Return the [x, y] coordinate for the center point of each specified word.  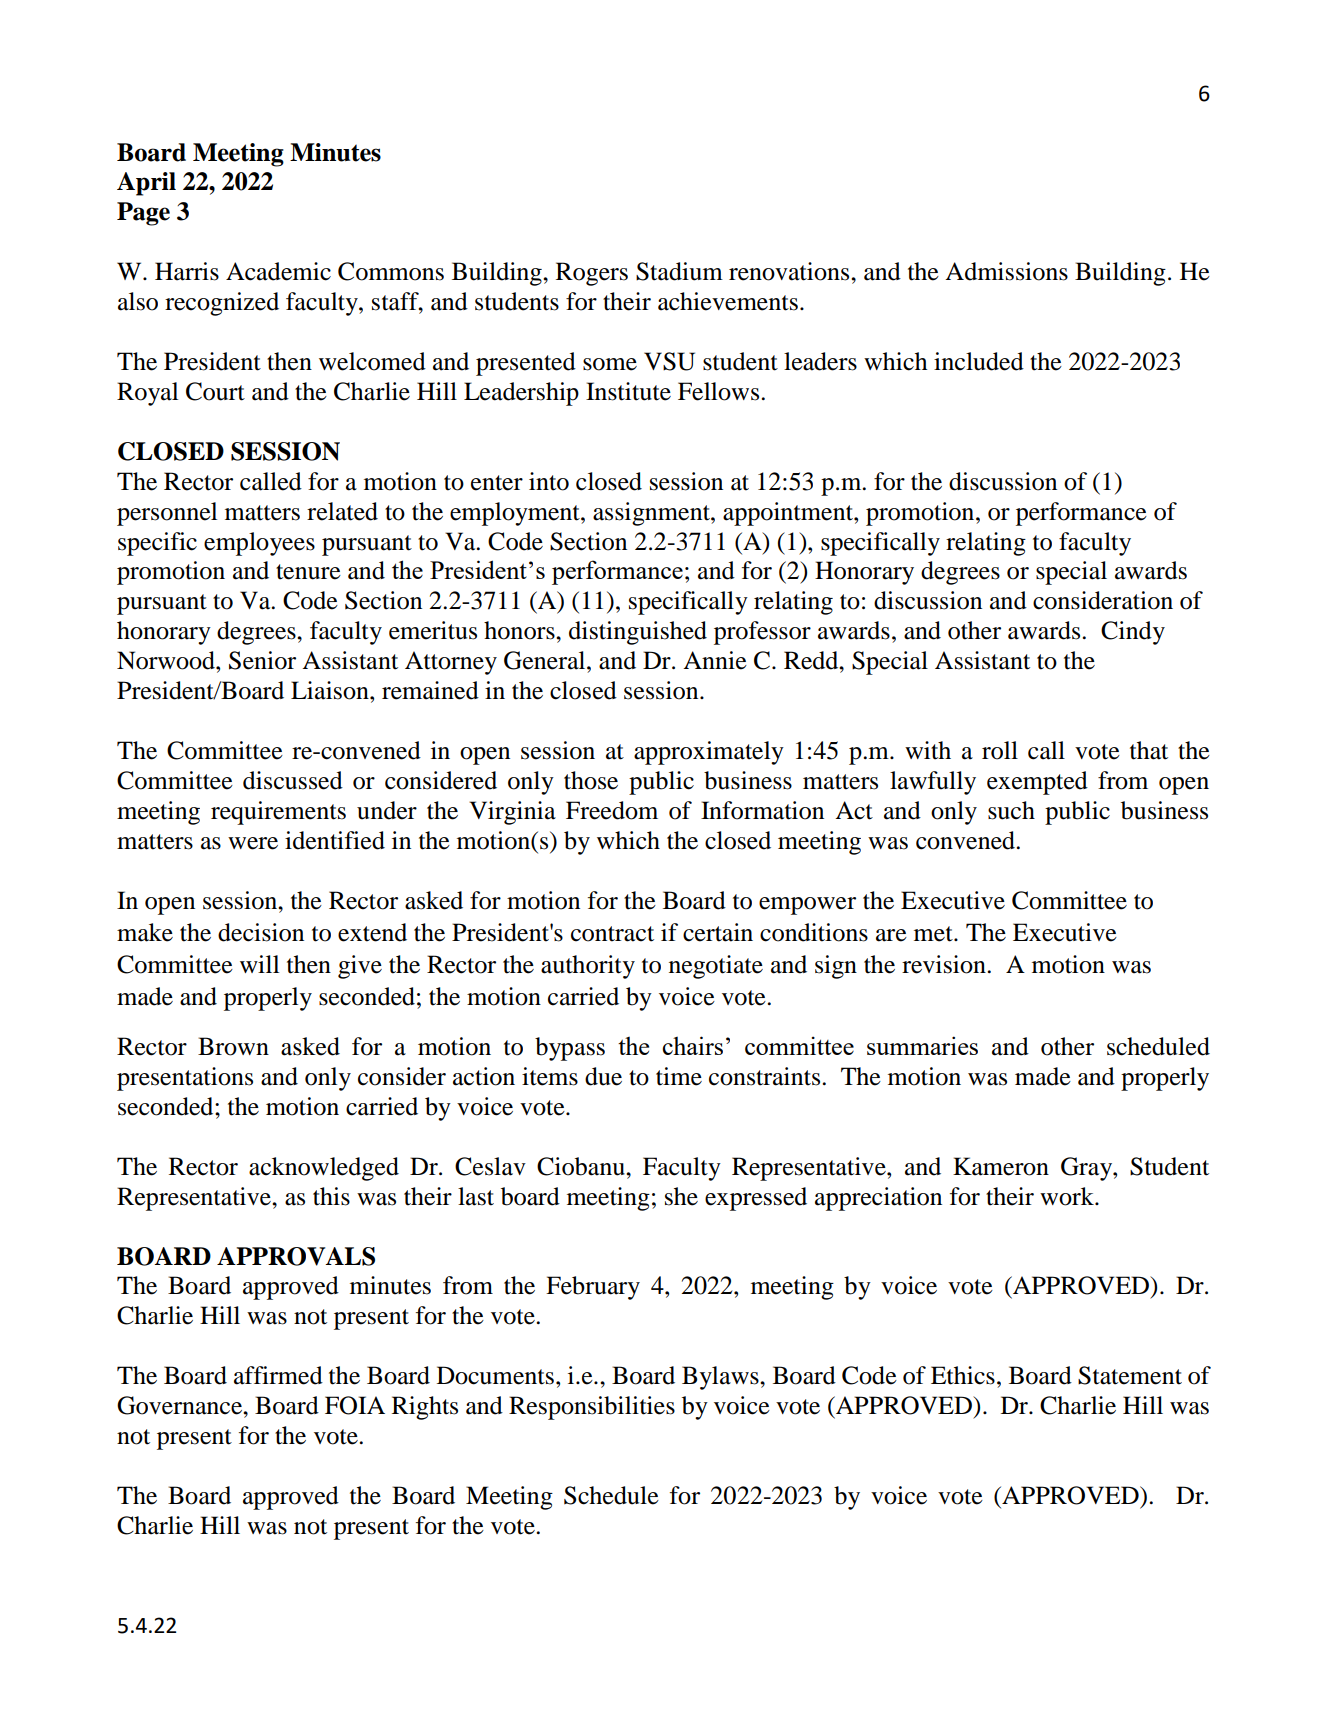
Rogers [592, 274]
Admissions [1006, 271]
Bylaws [721, 1378]
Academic [278, 271]
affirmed [278, 1375]
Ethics [963, 1375]
